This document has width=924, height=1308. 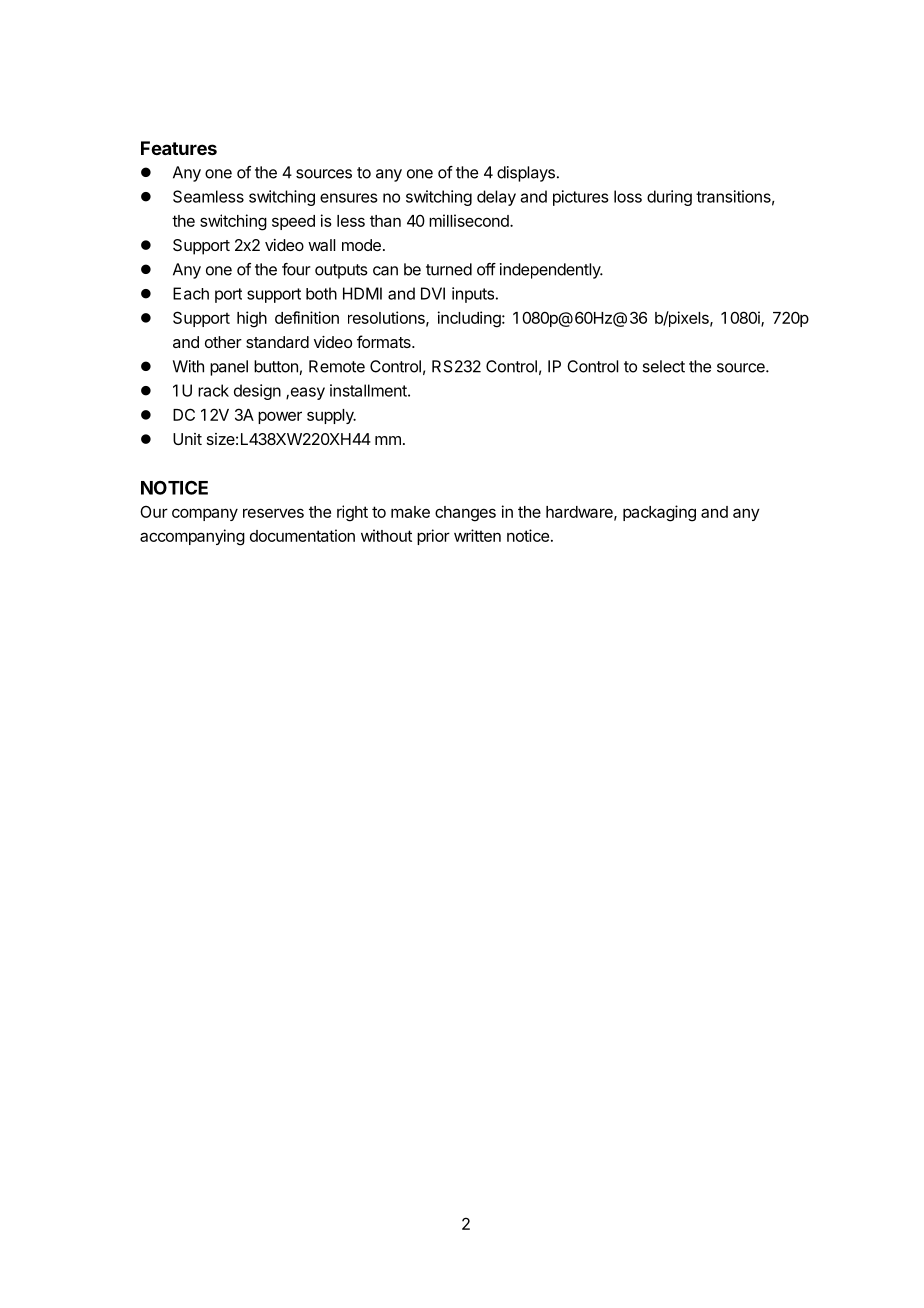 I want to click on Features, so click(x=179, y=148).
